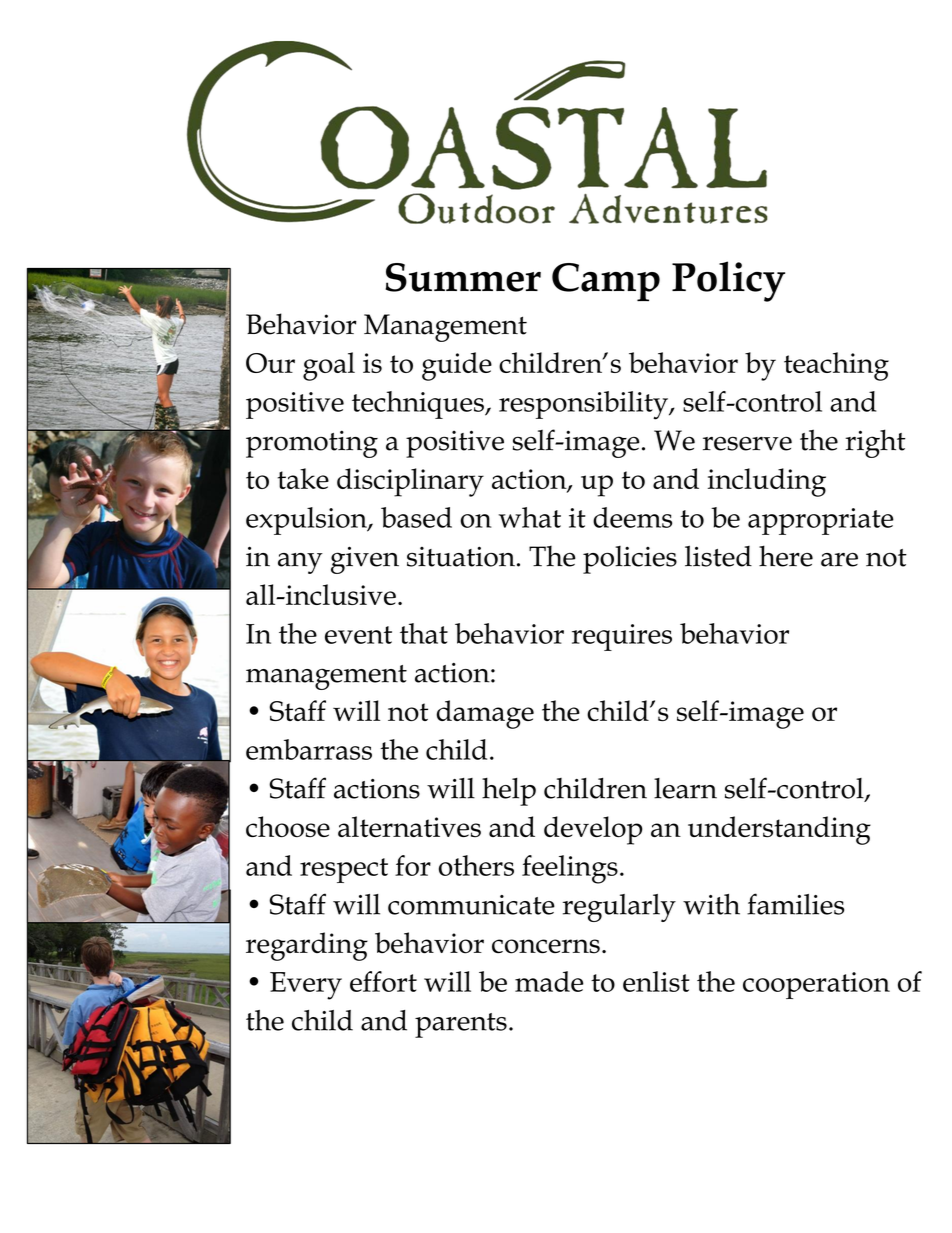  I want to click on develop, so click(593, 830).
